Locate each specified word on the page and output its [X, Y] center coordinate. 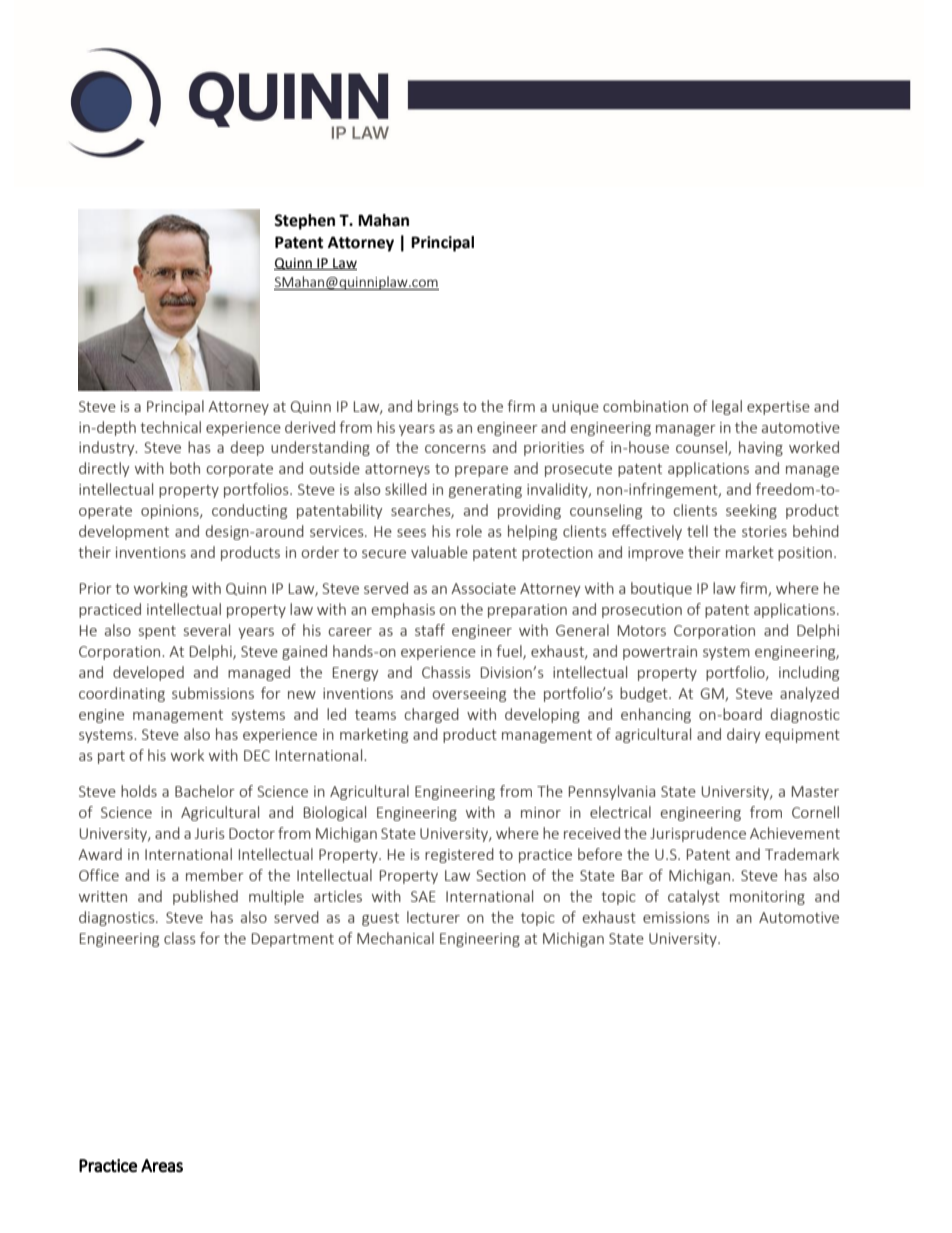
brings [438, 407]
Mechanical [395, 938]
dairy [743, 735]
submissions [213, 693]
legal [727, 407]
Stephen [304, 222]
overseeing [469, 695]
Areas [162, 1165]
